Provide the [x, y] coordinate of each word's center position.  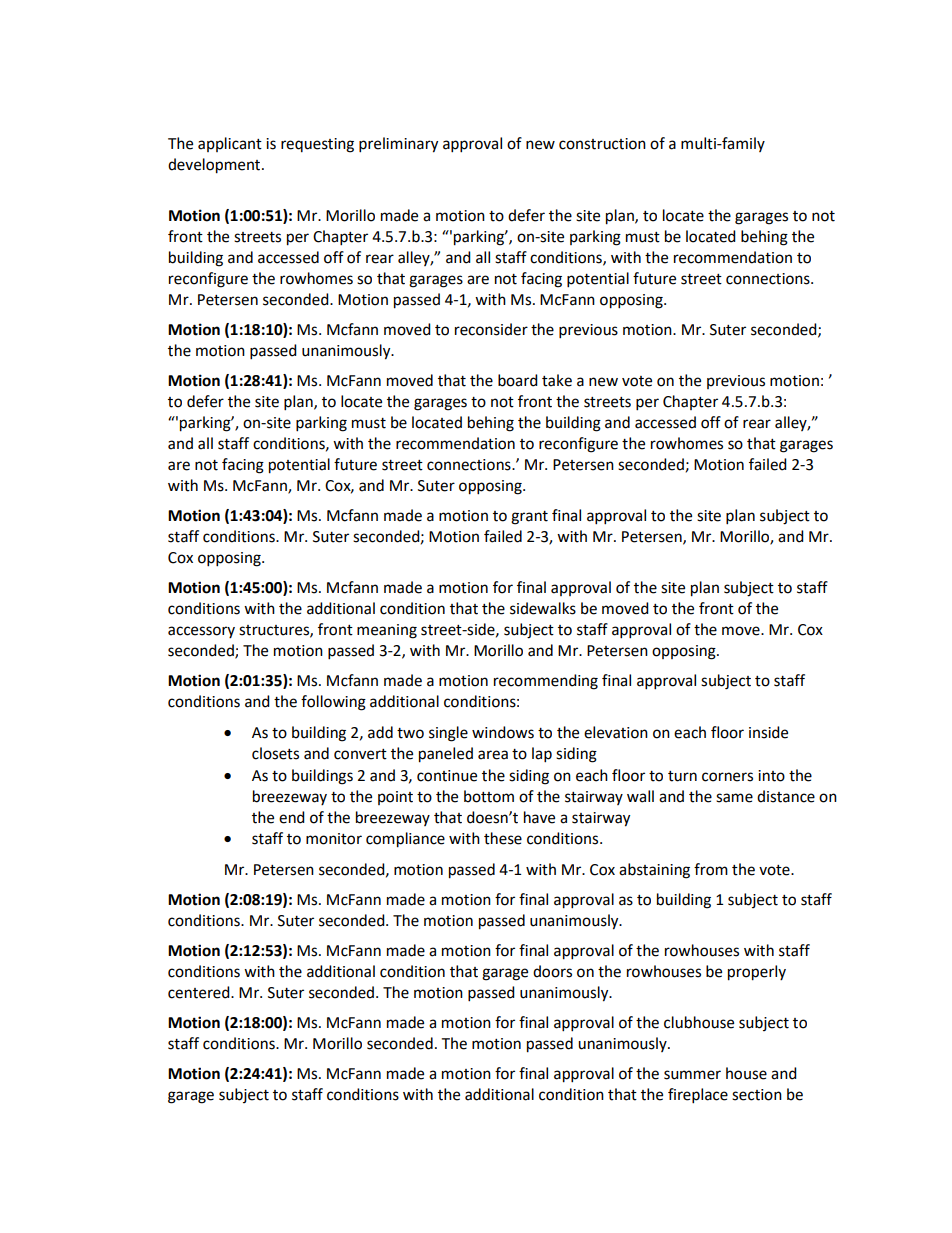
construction [602, 144]
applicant [230, 144]
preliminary [398, 145]
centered [200, 992]
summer [692, 1075]
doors [552, 971]
